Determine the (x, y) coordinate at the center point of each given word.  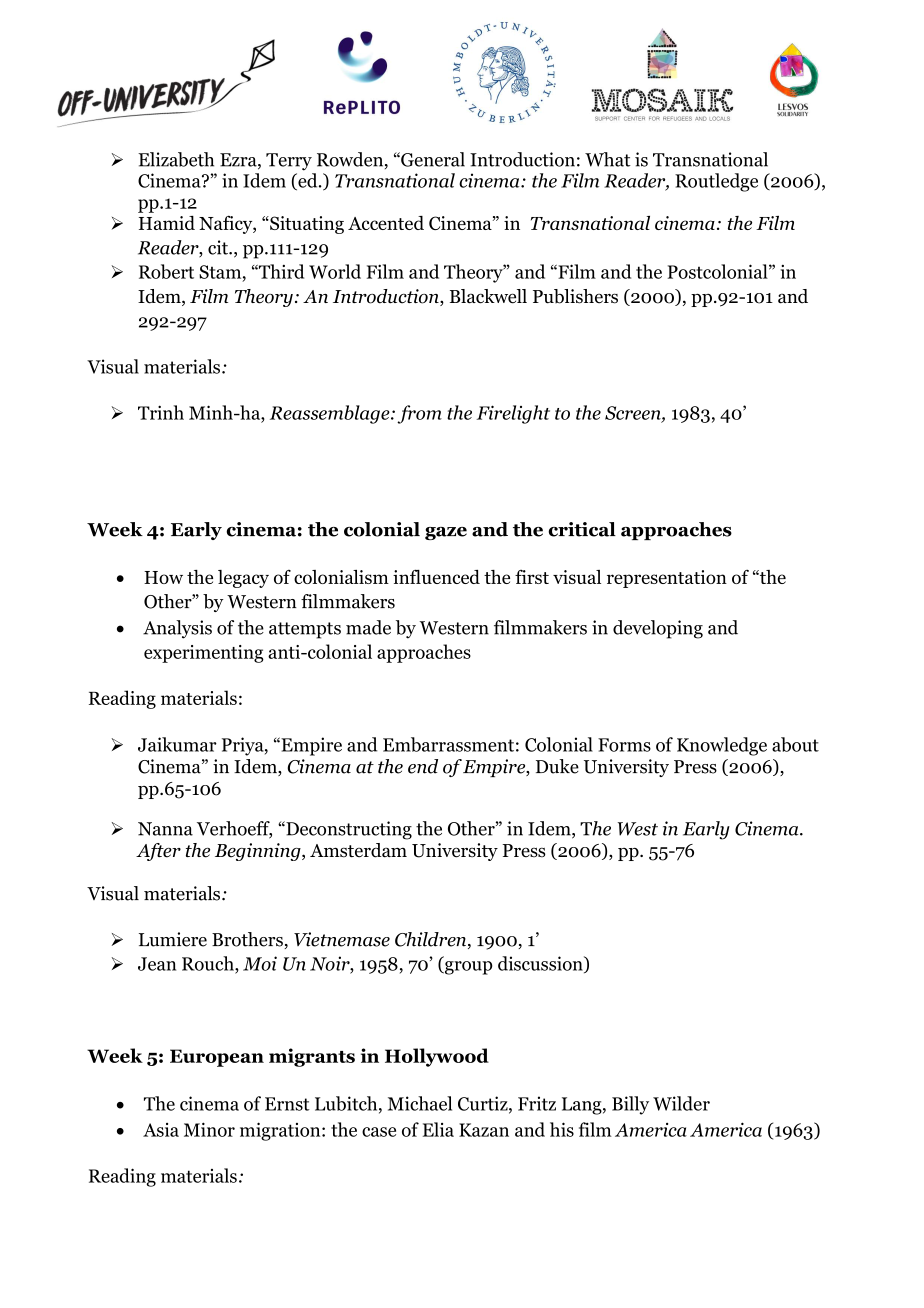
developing (658, 629)
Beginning (259, 852)
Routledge (716, 182)
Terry (289, 162)
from (419, 414)
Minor (209, 1129)
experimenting (204, 654)
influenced (436, 576)
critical (582, 529)
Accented (386, 223)
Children (432, 940)
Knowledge (722, 746)
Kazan (484, 1130)
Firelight (513, 414)
